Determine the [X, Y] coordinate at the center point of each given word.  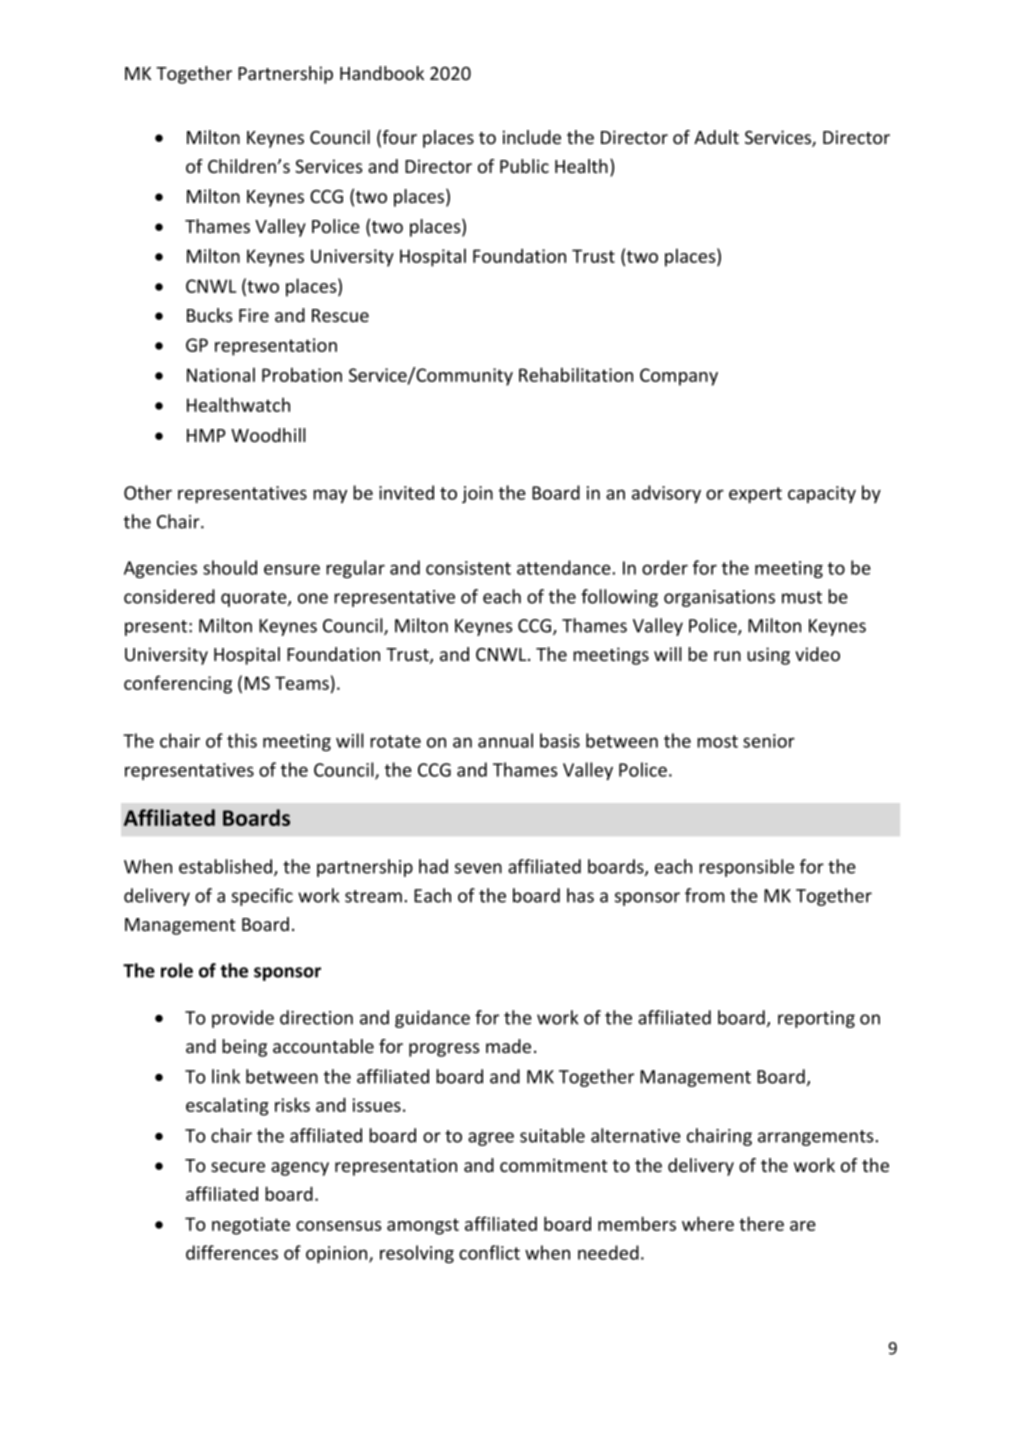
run [727, 656]
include [532, 137]
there [761, 1223]
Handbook [382, 73]
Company [679, 377]
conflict [489, 1252]
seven [478, 868]
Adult [716, 137]
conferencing [178, 684]
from [705, 895]
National [221, 374]
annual [505, 740]
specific [262, 897]
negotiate [251, 1226]
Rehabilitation [576, 374]
